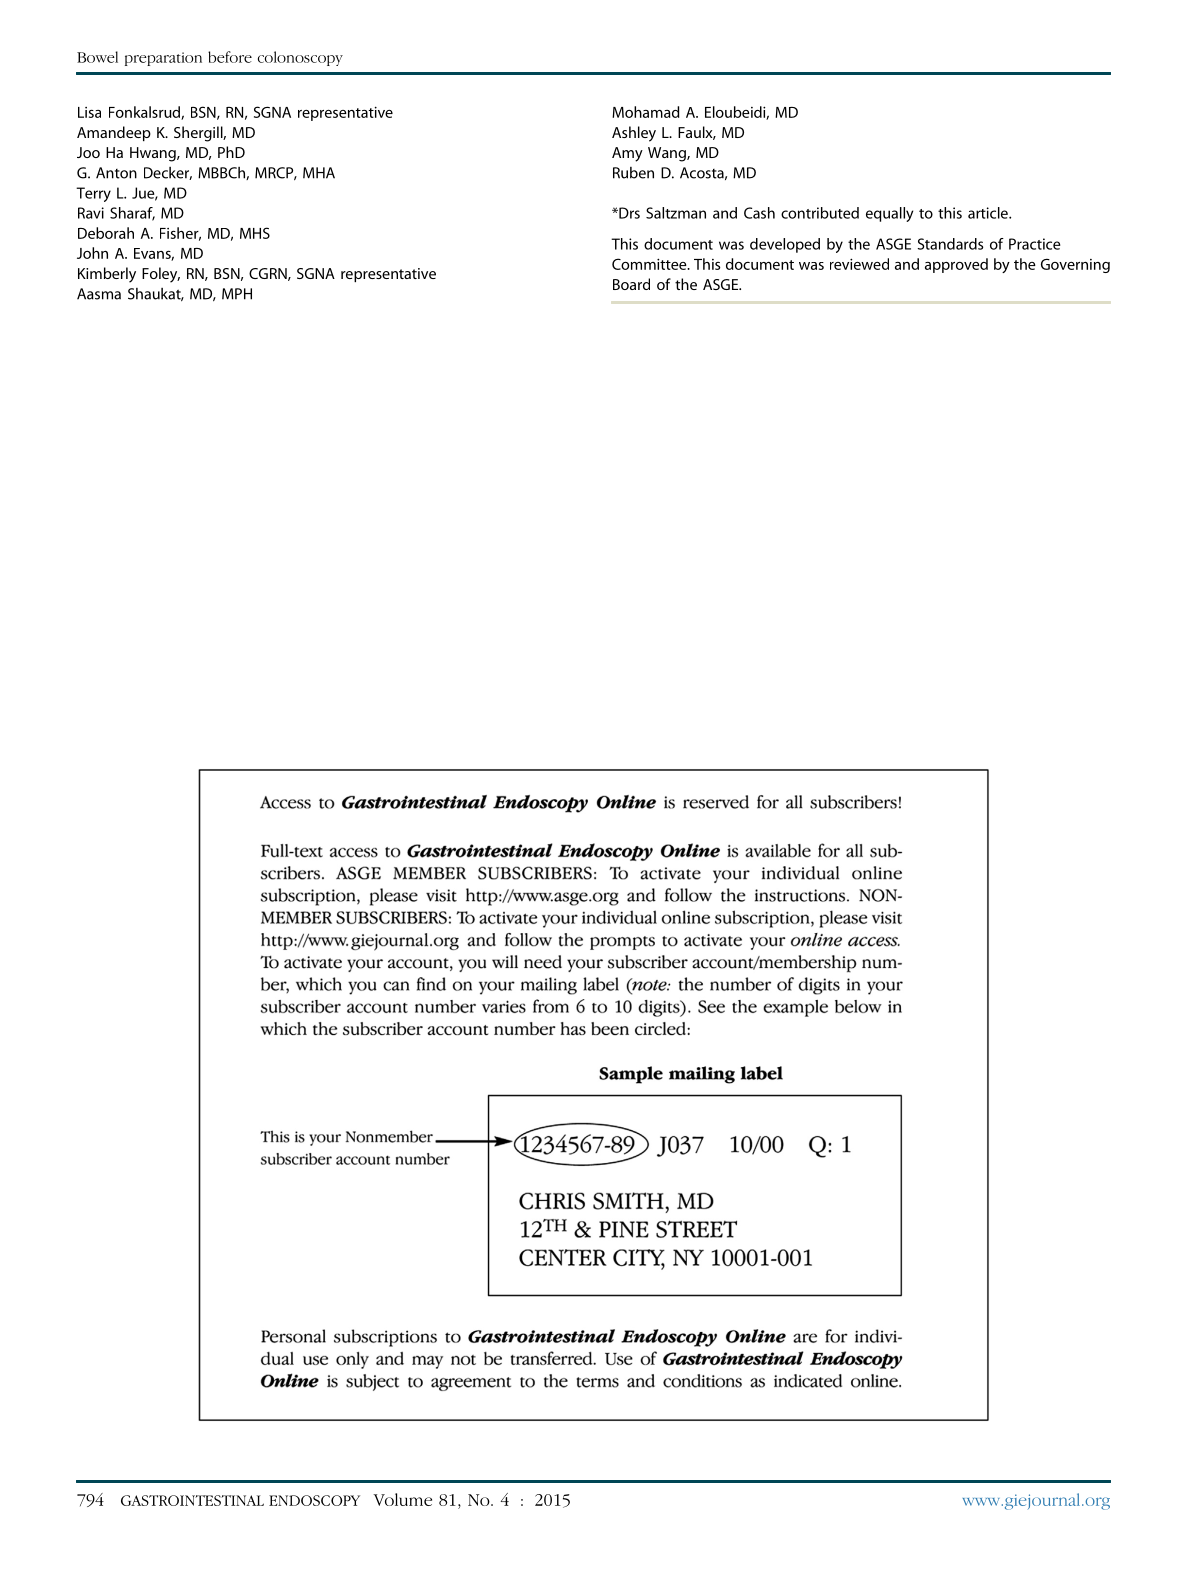 This document has width=1183, height=1584. What do you see at coordinates (646, 112) in the document?
I see `Mohamad` at bounding box center [646, 112].
